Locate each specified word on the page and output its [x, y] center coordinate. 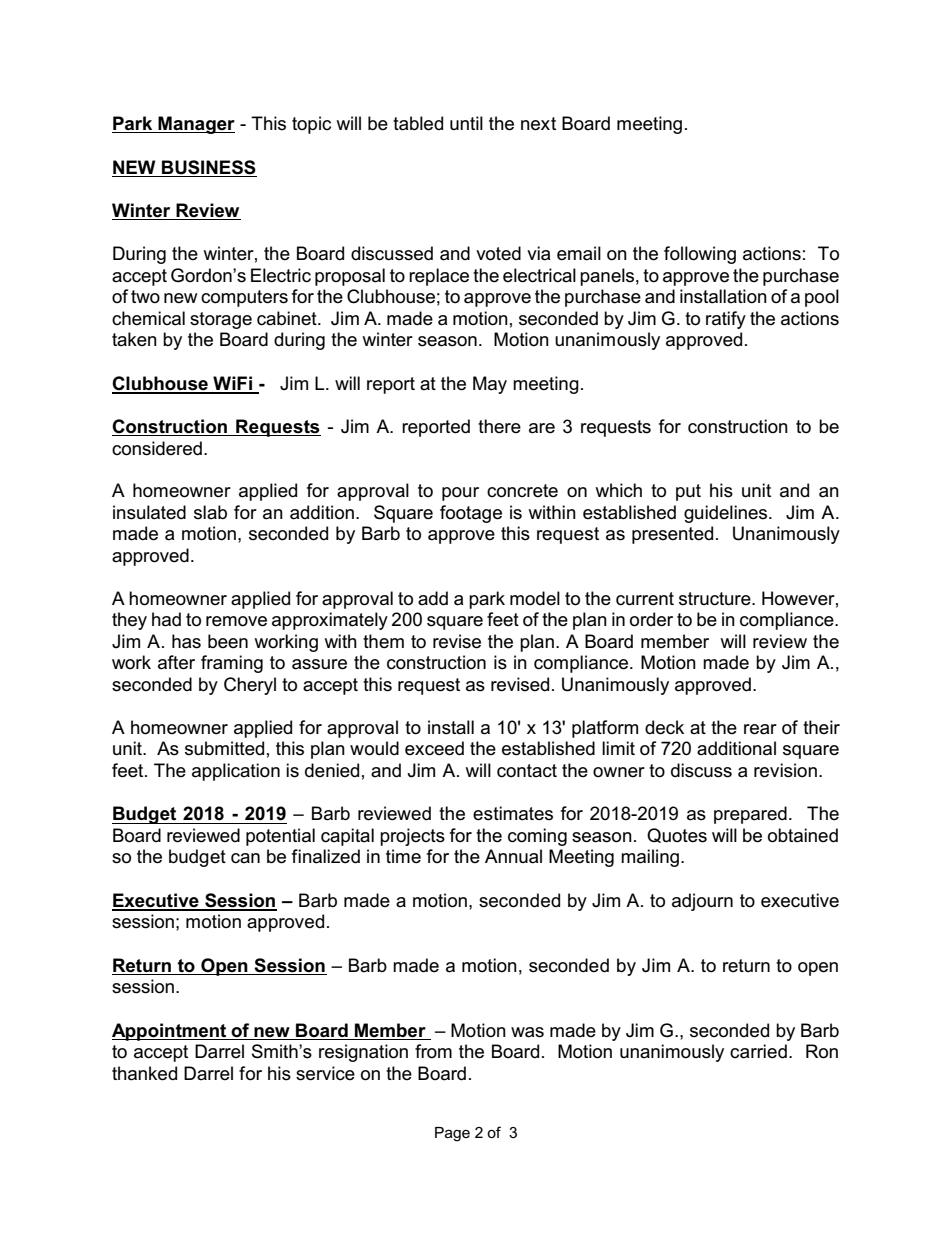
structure [716, 599]
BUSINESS [209, 167]
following [700, 255]
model [535, 598]
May [490, 385]
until [466, 123]
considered [157, 448]
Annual [513, 856]
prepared [750, 815]
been [228, 641]
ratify [726, 320]
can [245, 858]
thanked [144, 1073]
